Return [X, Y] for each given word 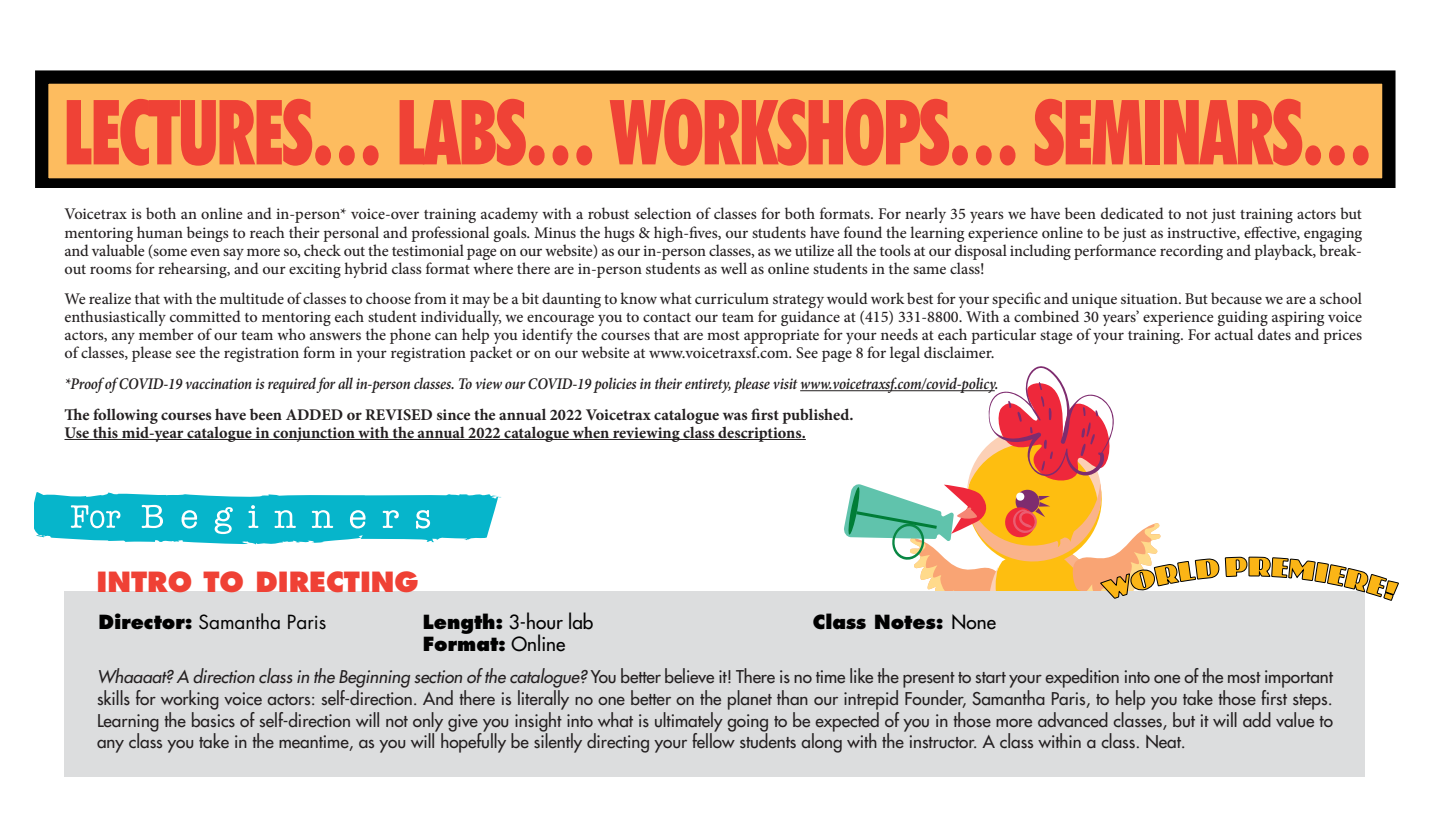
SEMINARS [1168, 132]
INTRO [144, 582]
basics [213, 718]
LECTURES [189, 132]
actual [1234, 334]
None [974, 622]
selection [662, 213]
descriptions [760, 434]
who [291, 334]
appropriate [781, 338]
